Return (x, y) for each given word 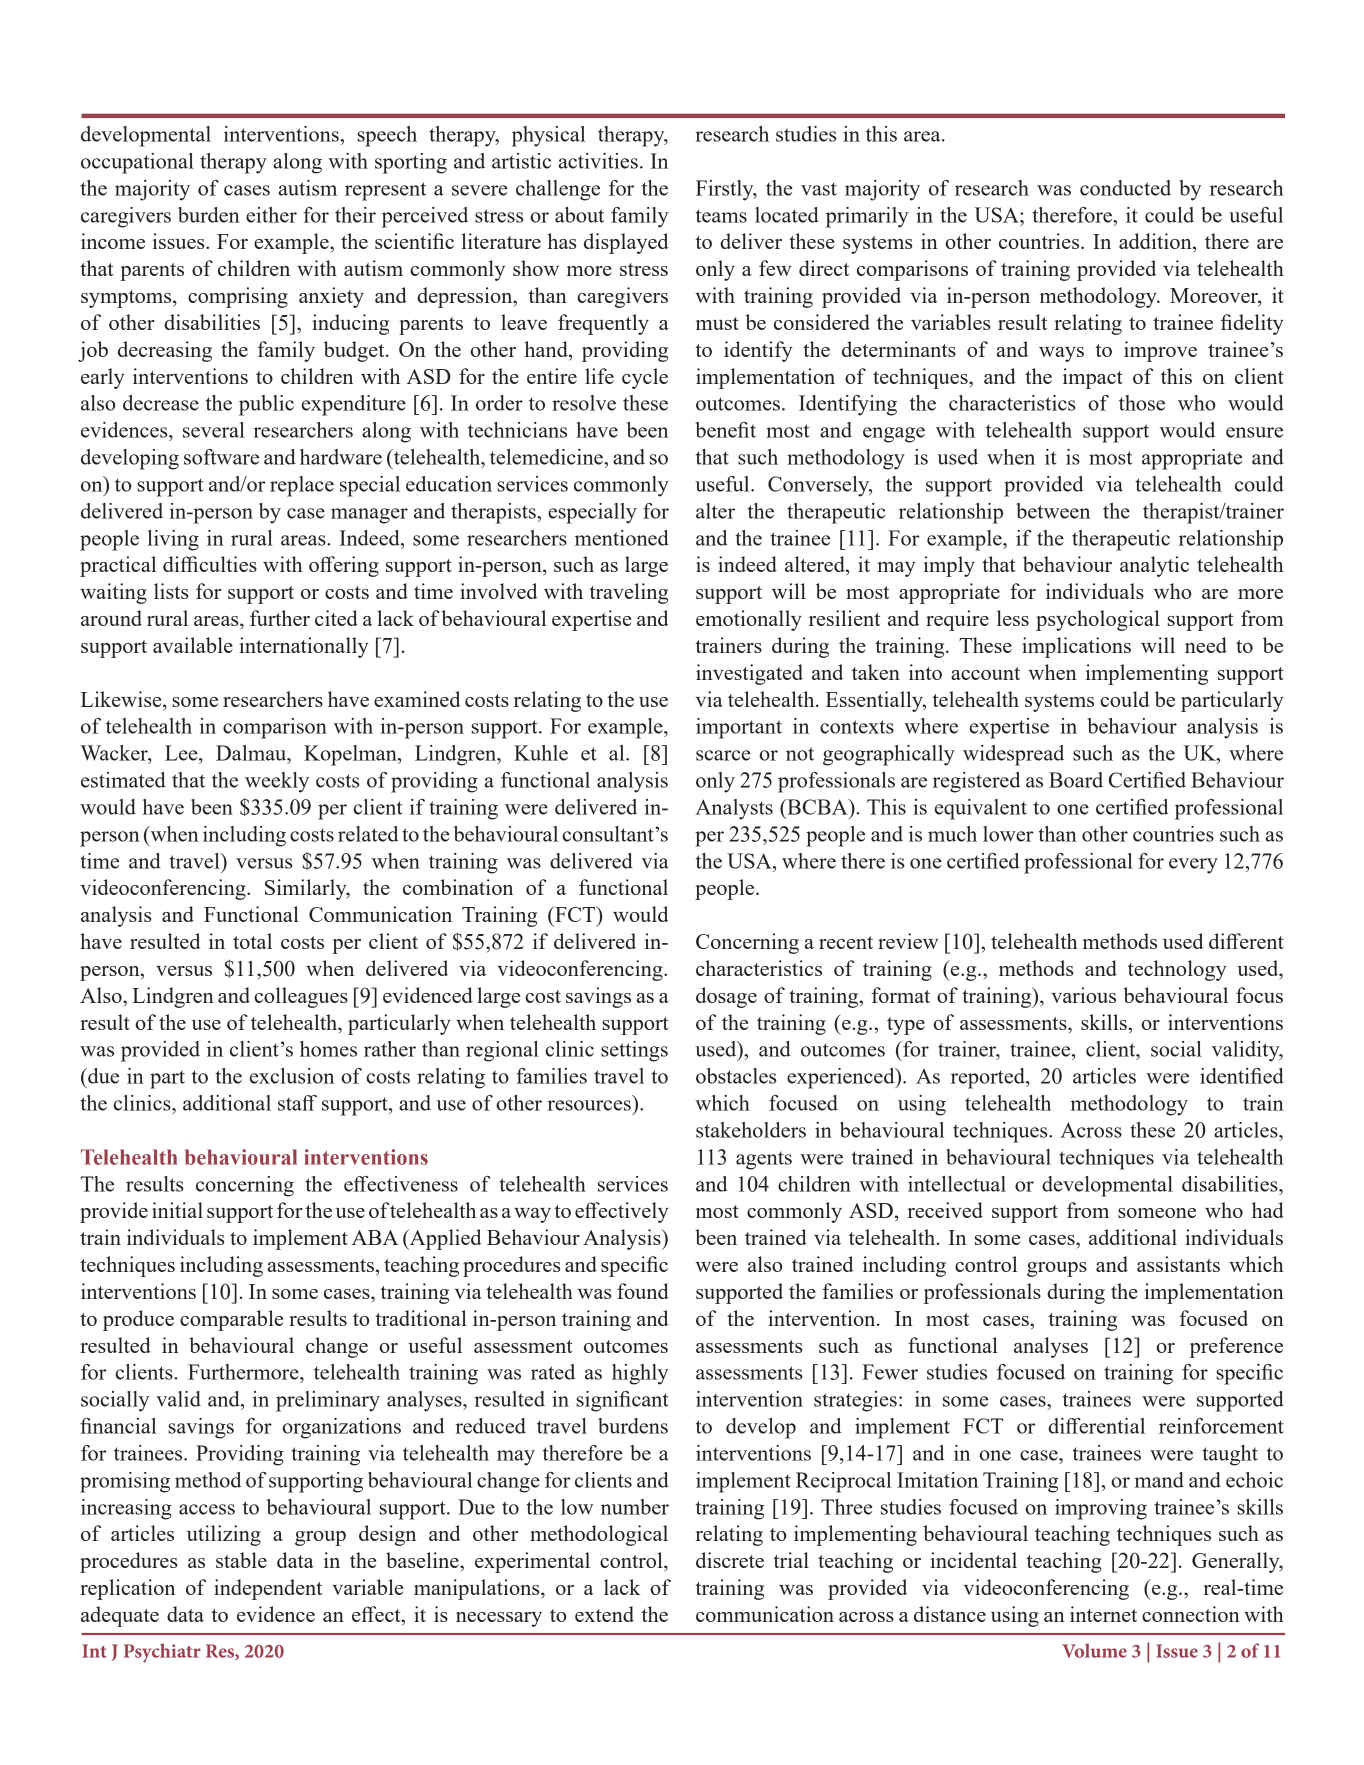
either (271, 215)
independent (268, 1589)
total (252, 941)
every (1193, 866)
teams (721, 216)
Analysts (734, 809)
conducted (1125, 188)
